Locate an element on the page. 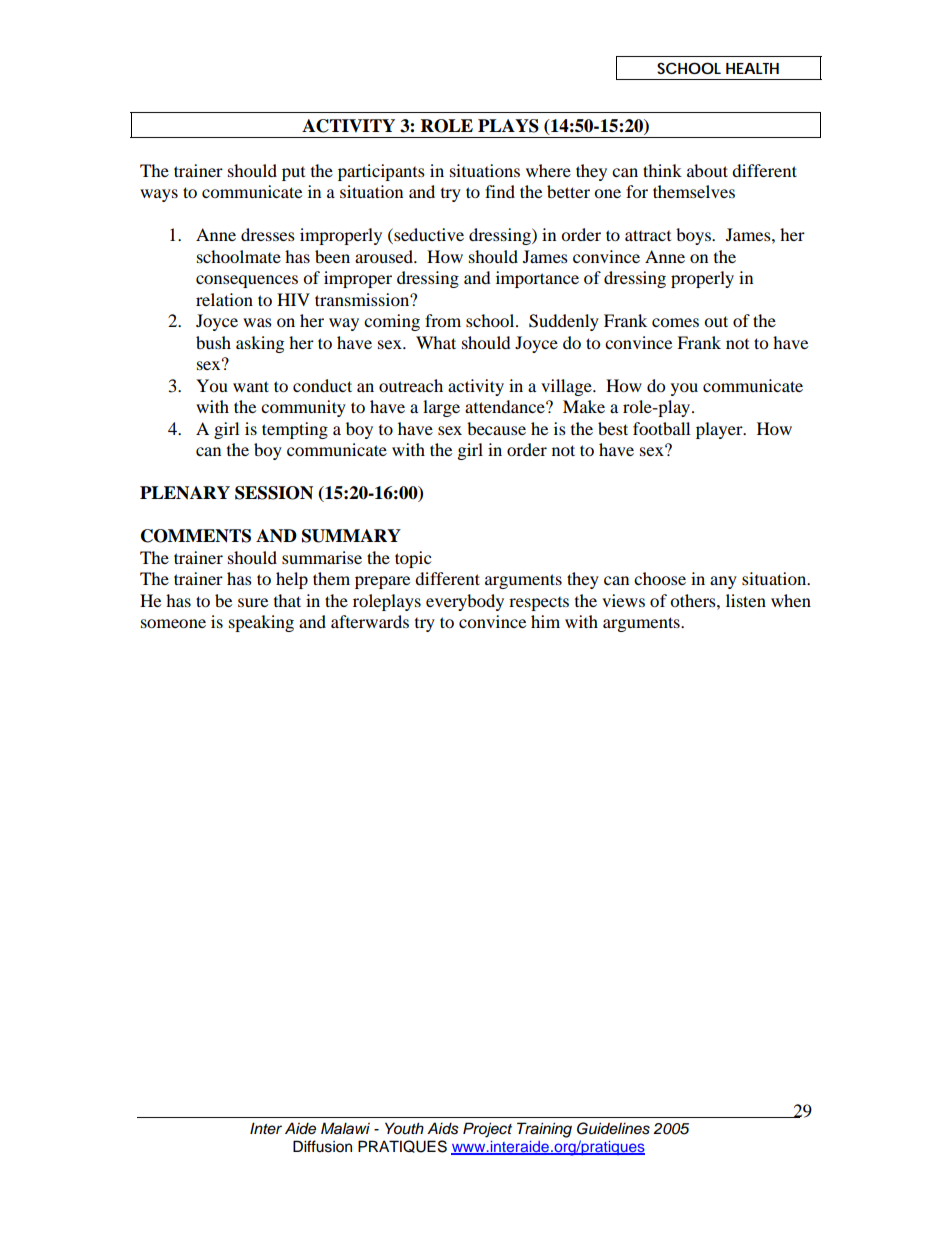 This image has width=952, height=1233. others is located at coordinates (694, 600).
